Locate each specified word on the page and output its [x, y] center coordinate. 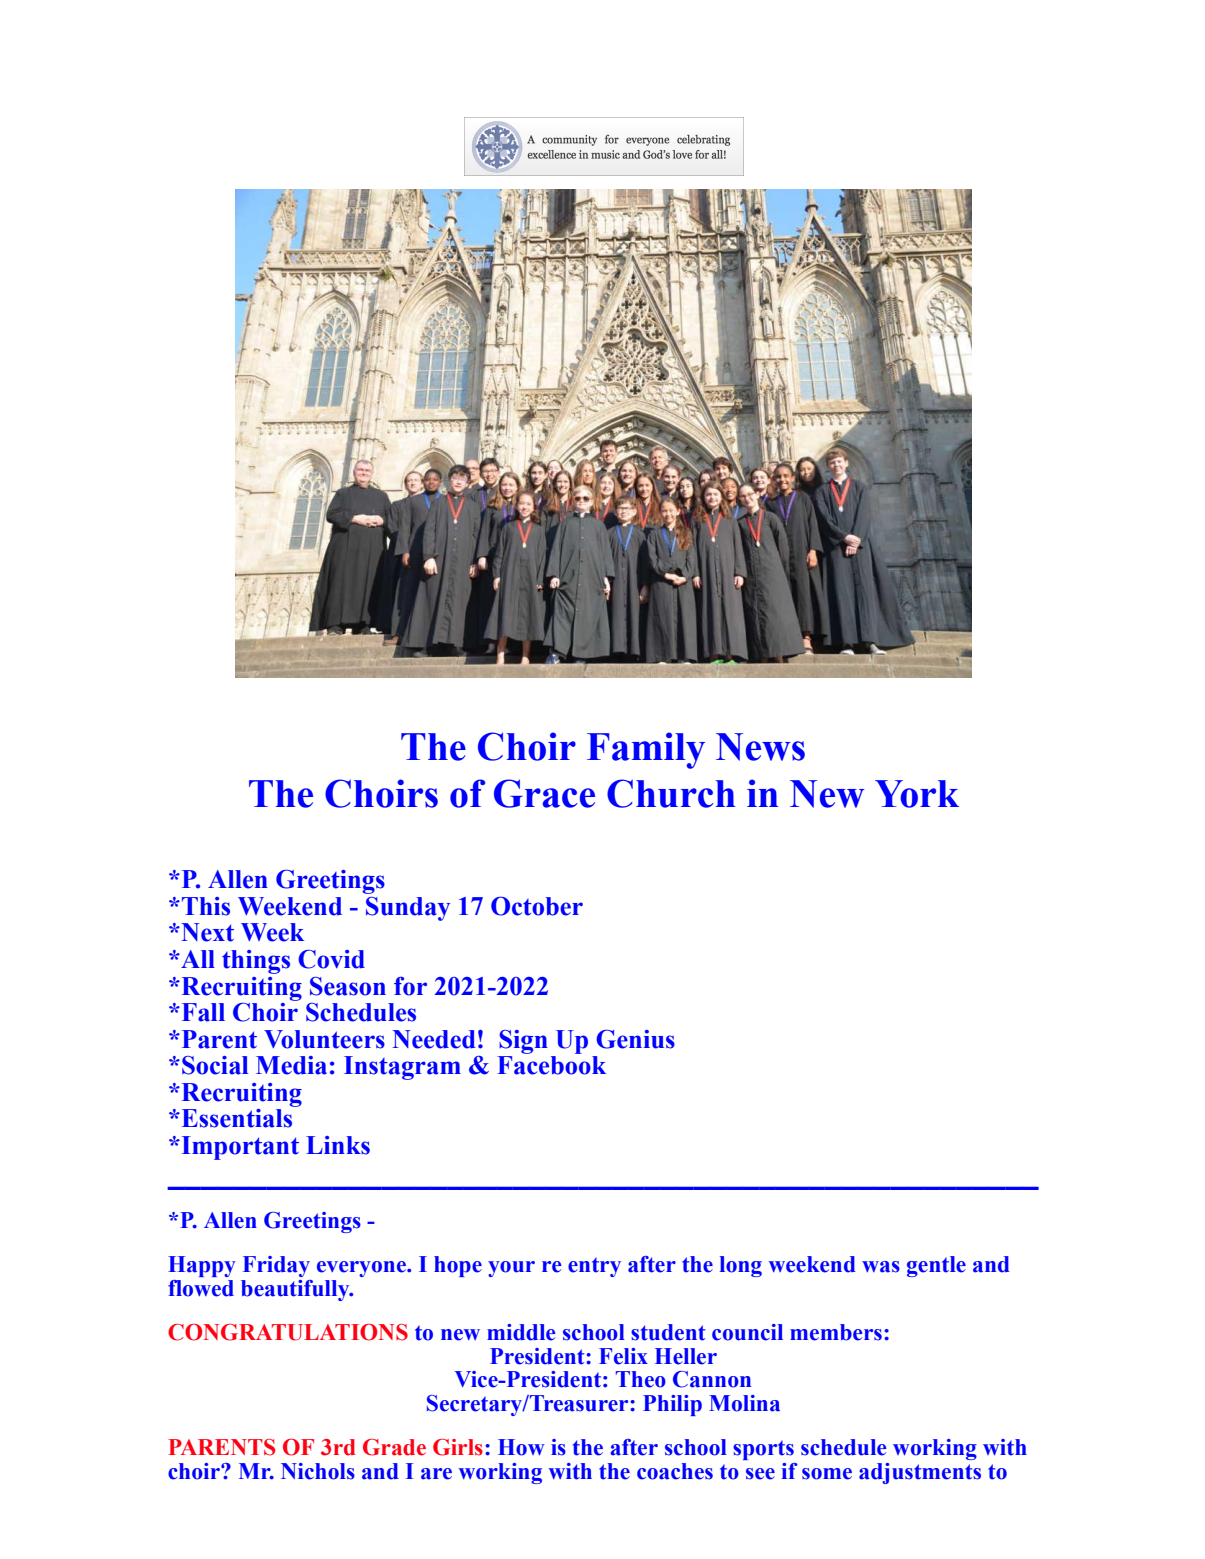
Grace [544, 793]
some [827, 1474]
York [917, 794]
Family [646, 750]
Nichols [318, 1471]
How [521, 1447]
